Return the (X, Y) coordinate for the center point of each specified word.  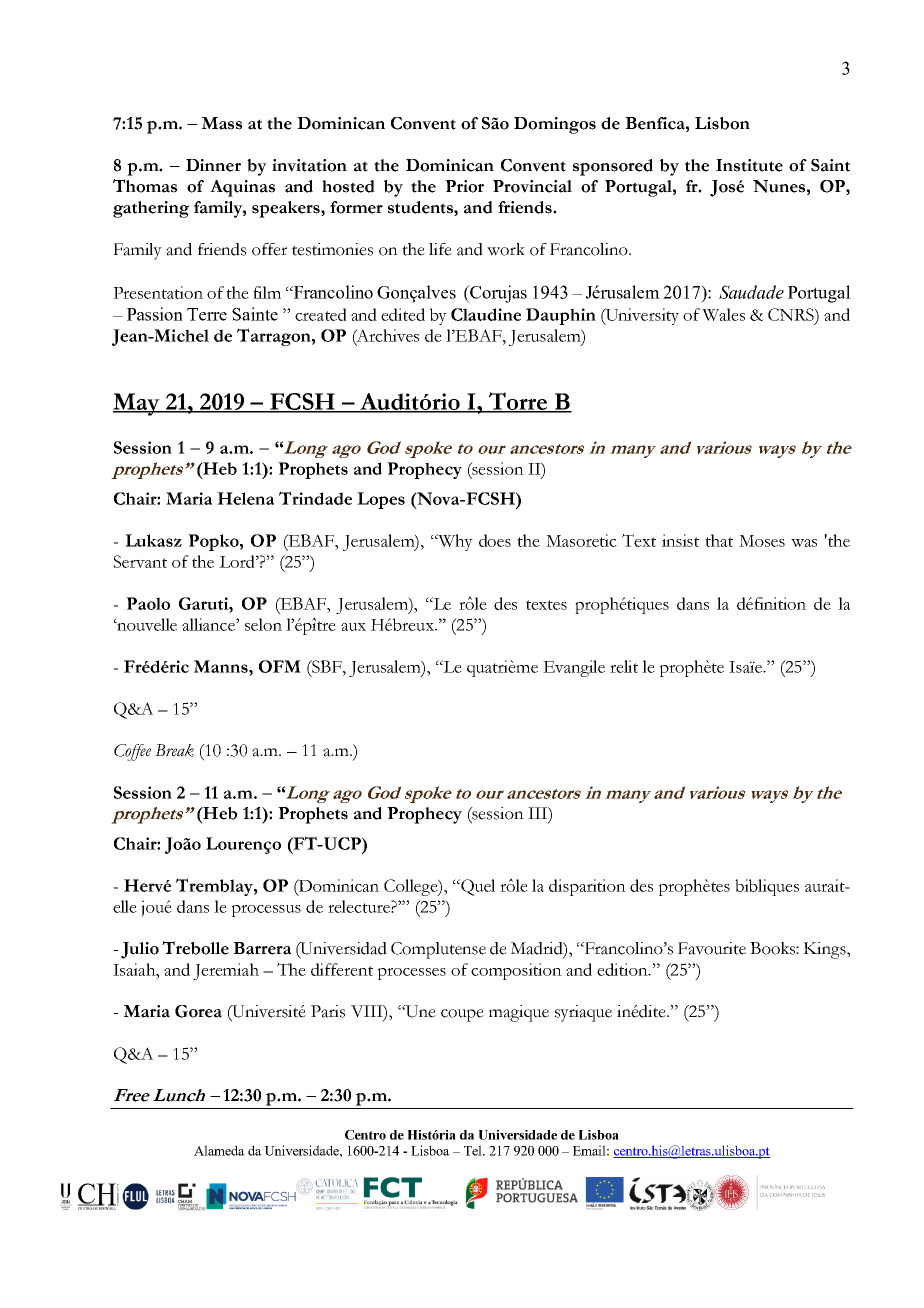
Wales (723, 314)
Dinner (213, 165)
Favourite (712, 948)
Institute (749, 165)
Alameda (219, 1150)
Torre (518, 402)
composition (516, 971)
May (137, 404)
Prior (464, 186)
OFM (280, 666)
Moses (762, 541)
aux (353, 627)
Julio (140, 950)
